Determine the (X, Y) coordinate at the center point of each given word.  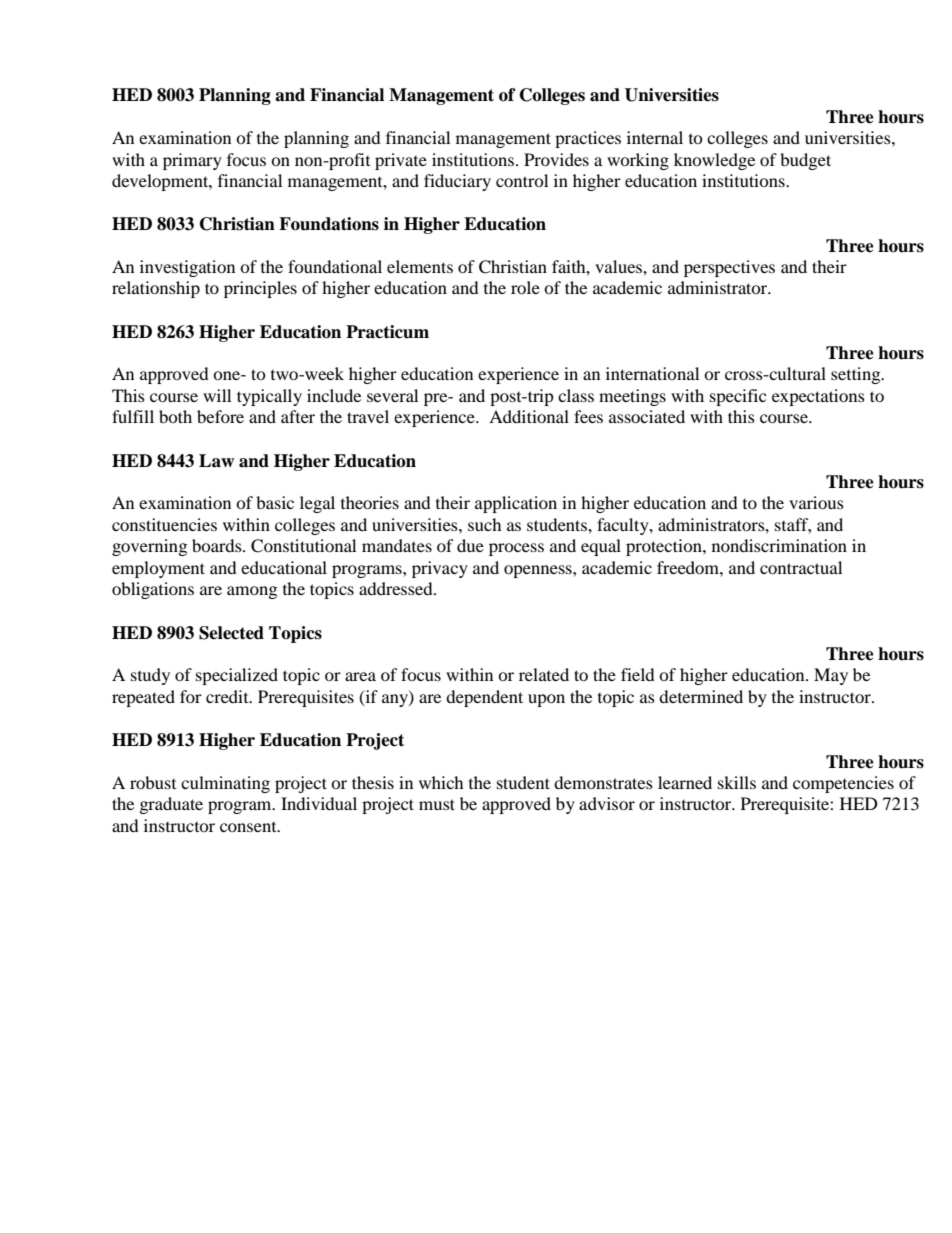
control (522, 180)
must (437, 804)
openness (539, 571)
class (576, 395)
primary (192, 161)
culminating (225, 784)
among (252, 592)
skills (737, 782)
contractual (801, 567)
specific (738, 397)
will (217, 395)
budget (805, 161)
